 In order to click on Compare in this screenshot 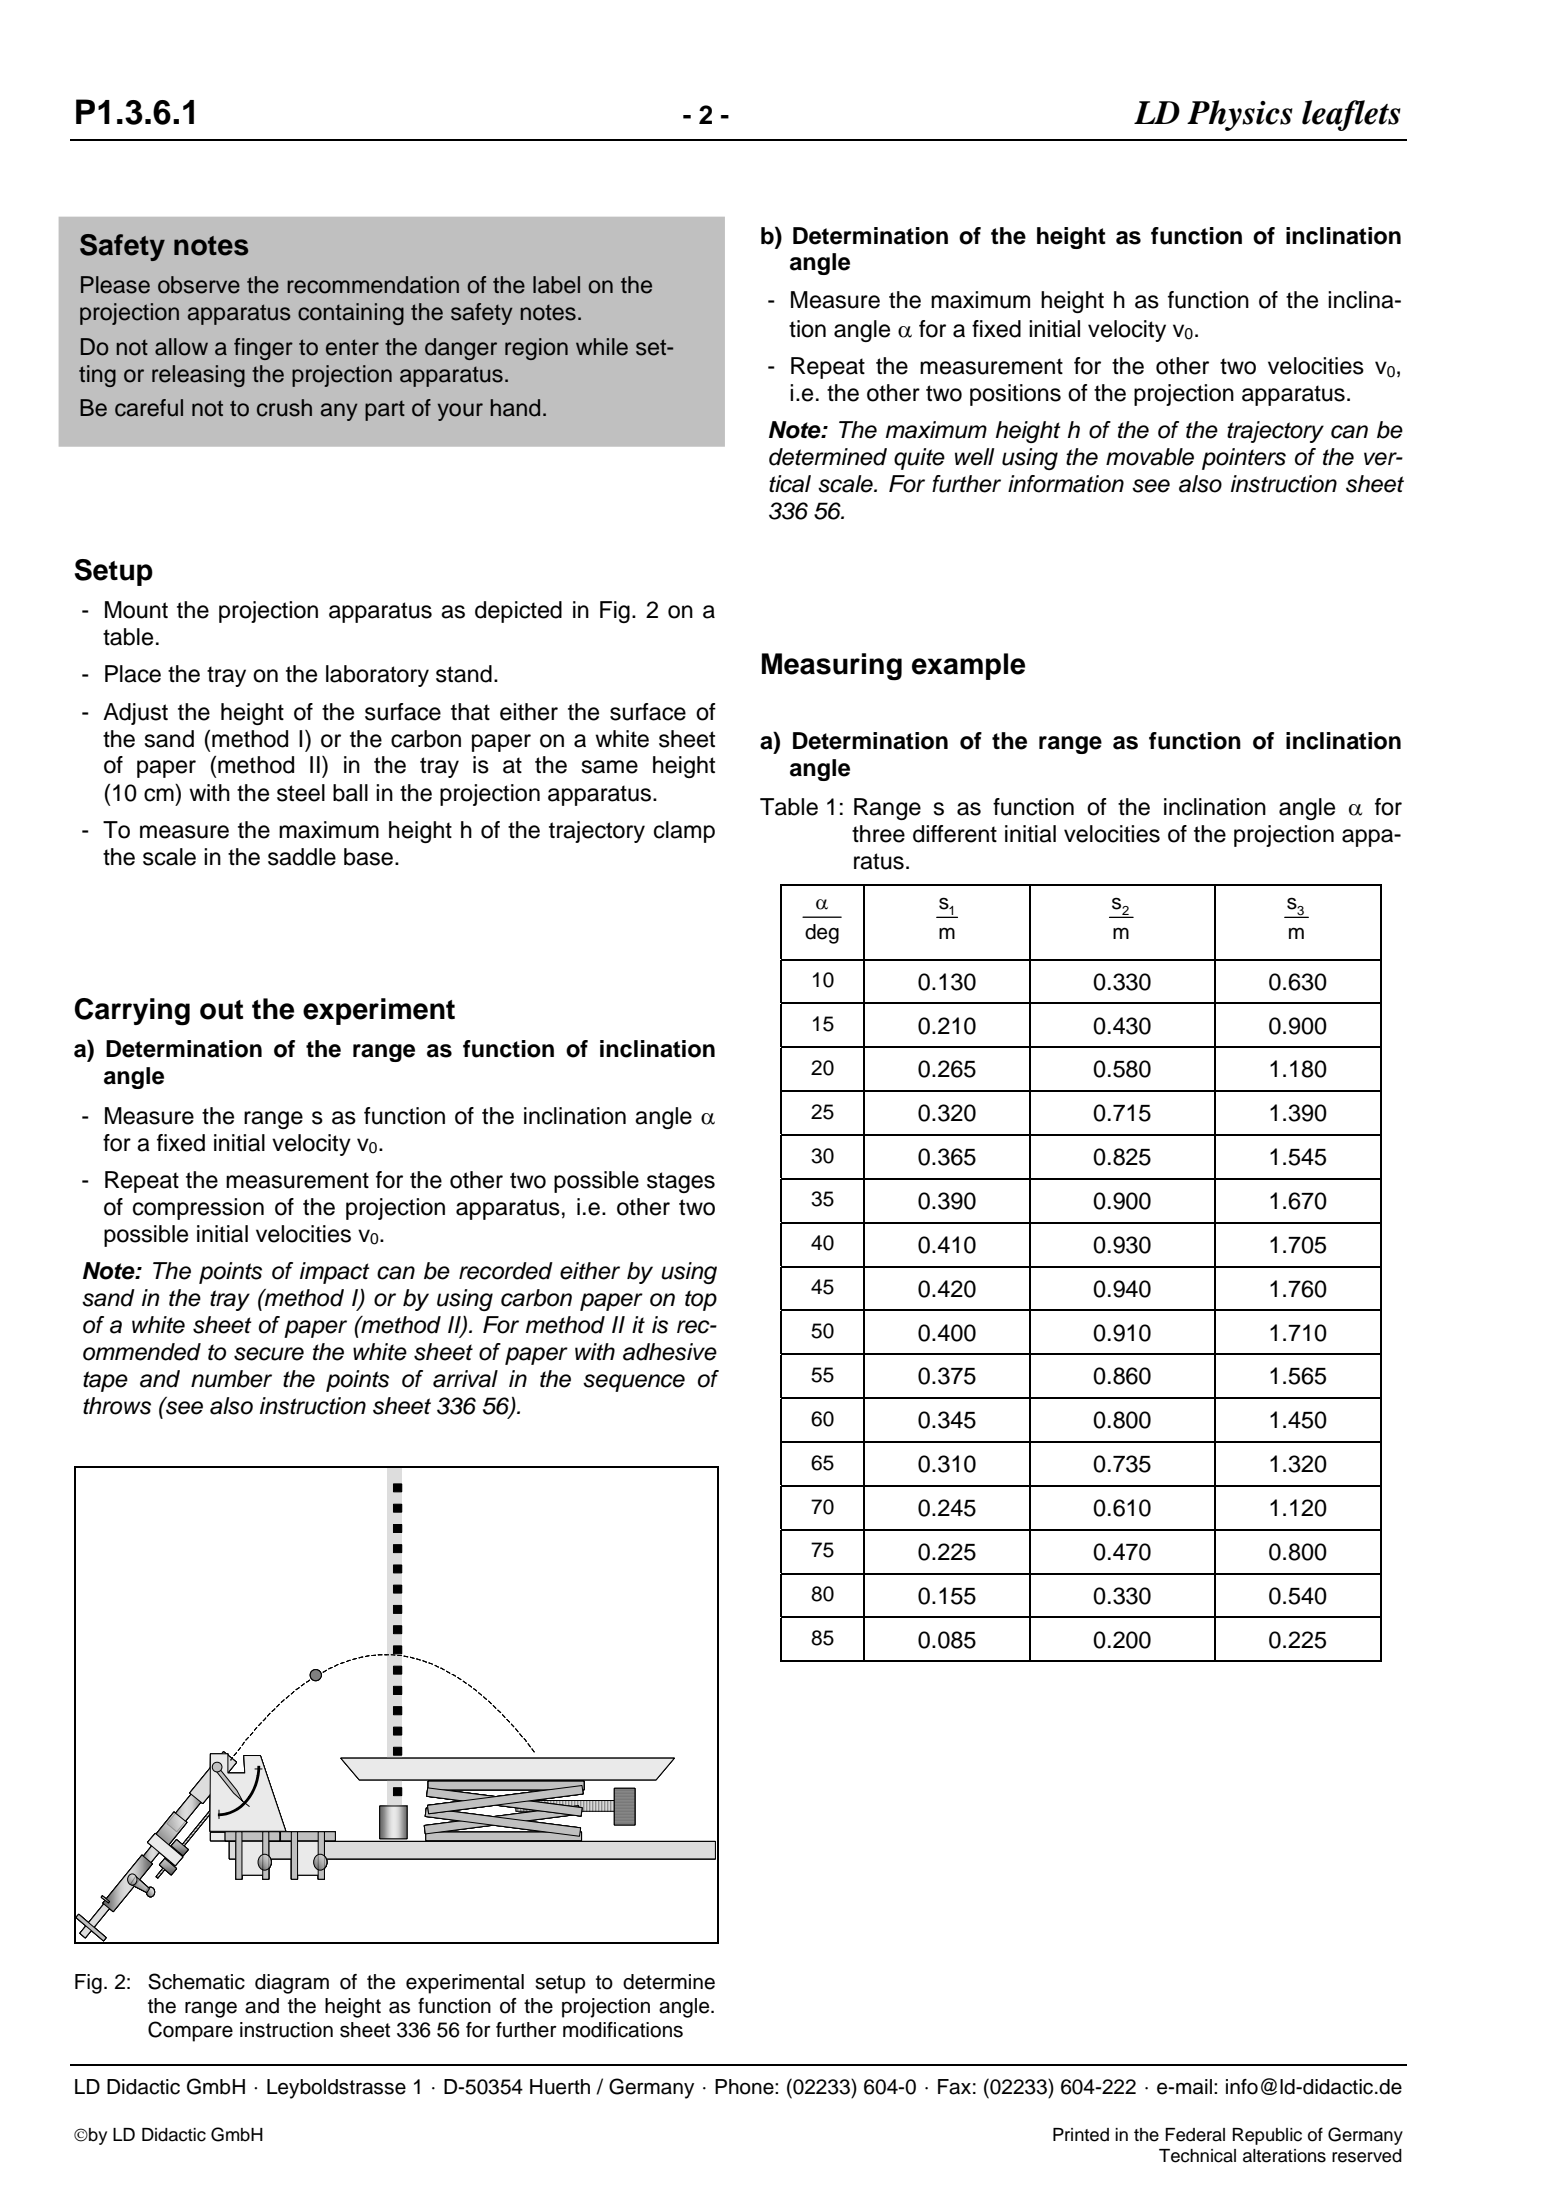, I will do `click(190, 2031)`.
